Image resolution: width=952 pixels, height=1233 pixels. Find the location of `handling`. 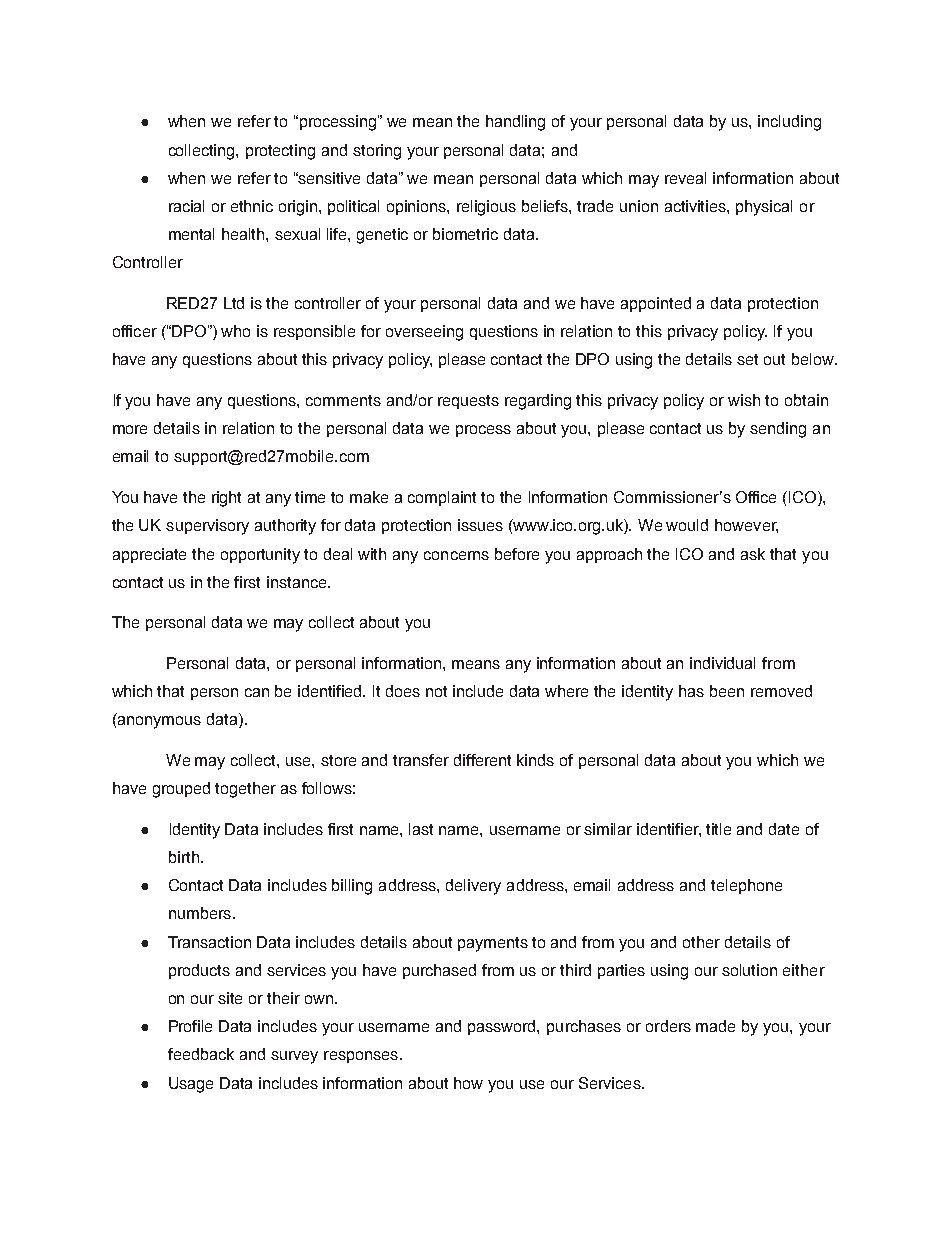

handling is located at coordinates (515, 123).
